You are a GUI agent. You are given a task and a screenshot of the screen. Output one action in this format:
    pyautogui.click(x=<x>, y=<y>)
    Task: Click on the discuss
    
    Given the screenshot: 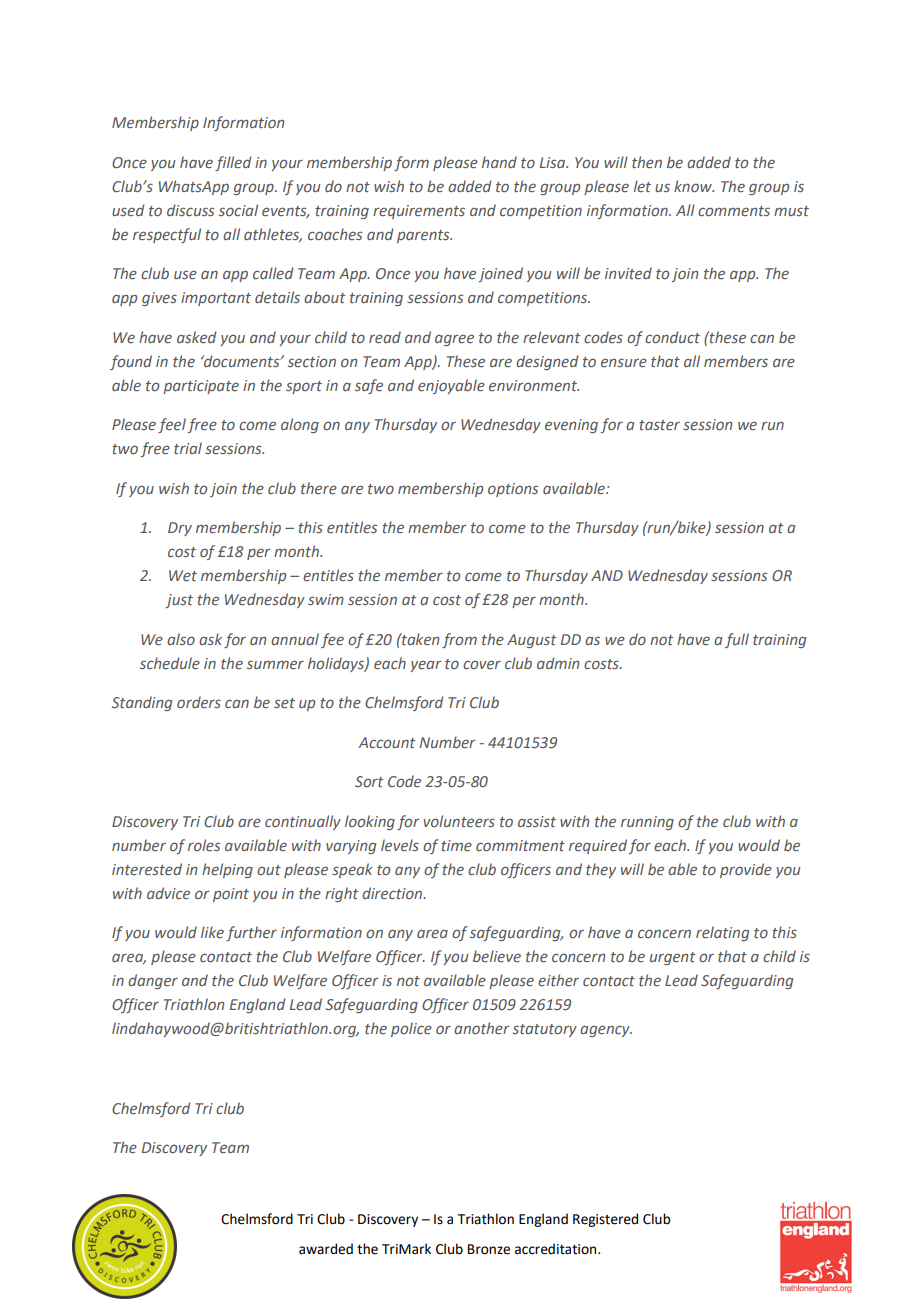 What is the action you would take?
    pyautogui.click(x=190, y=210)
